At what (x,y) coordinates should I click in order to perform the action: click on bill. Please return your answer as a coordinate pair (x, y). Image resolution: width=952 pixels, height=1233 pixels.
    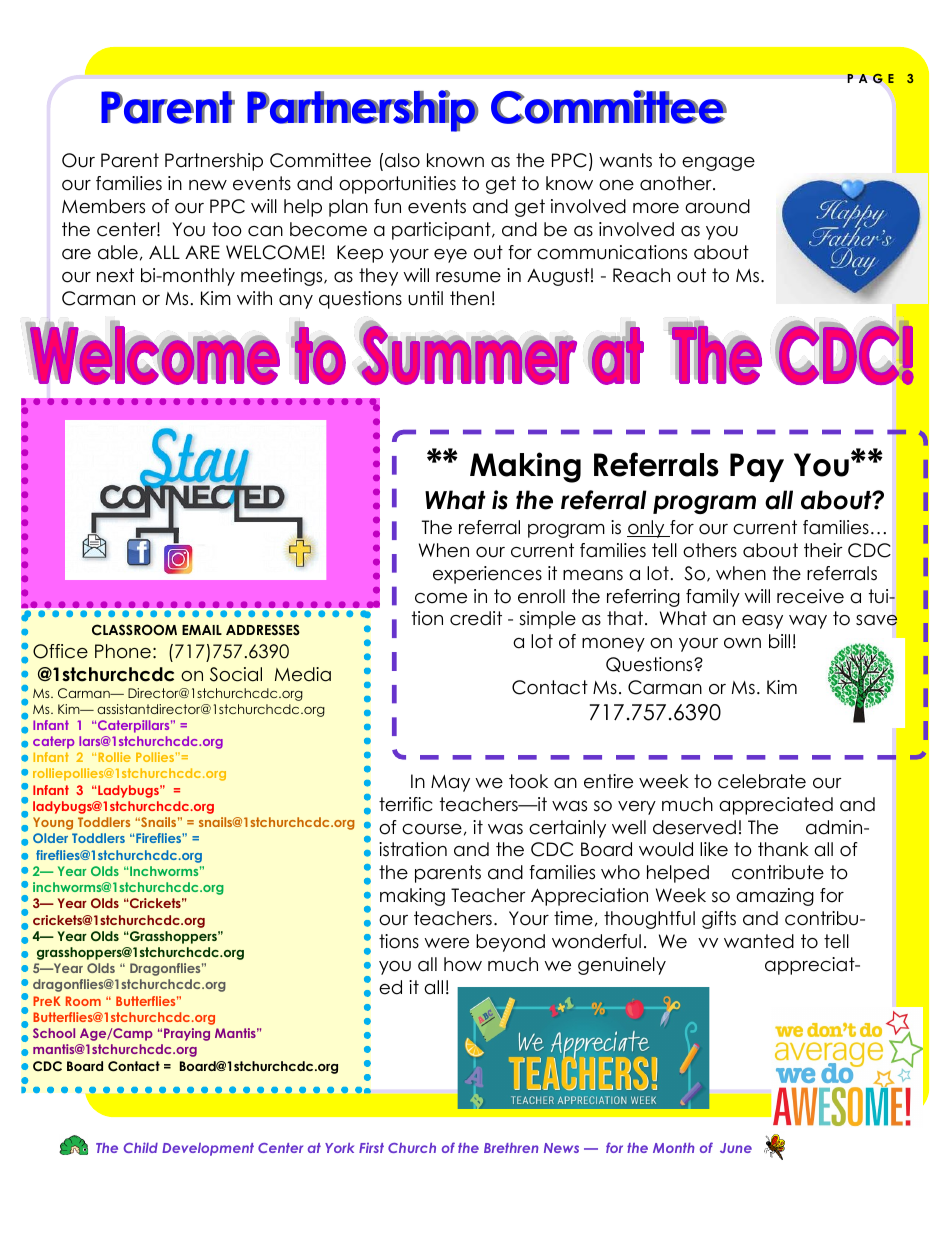
    Looking at the image, I should click on (779, 641).
